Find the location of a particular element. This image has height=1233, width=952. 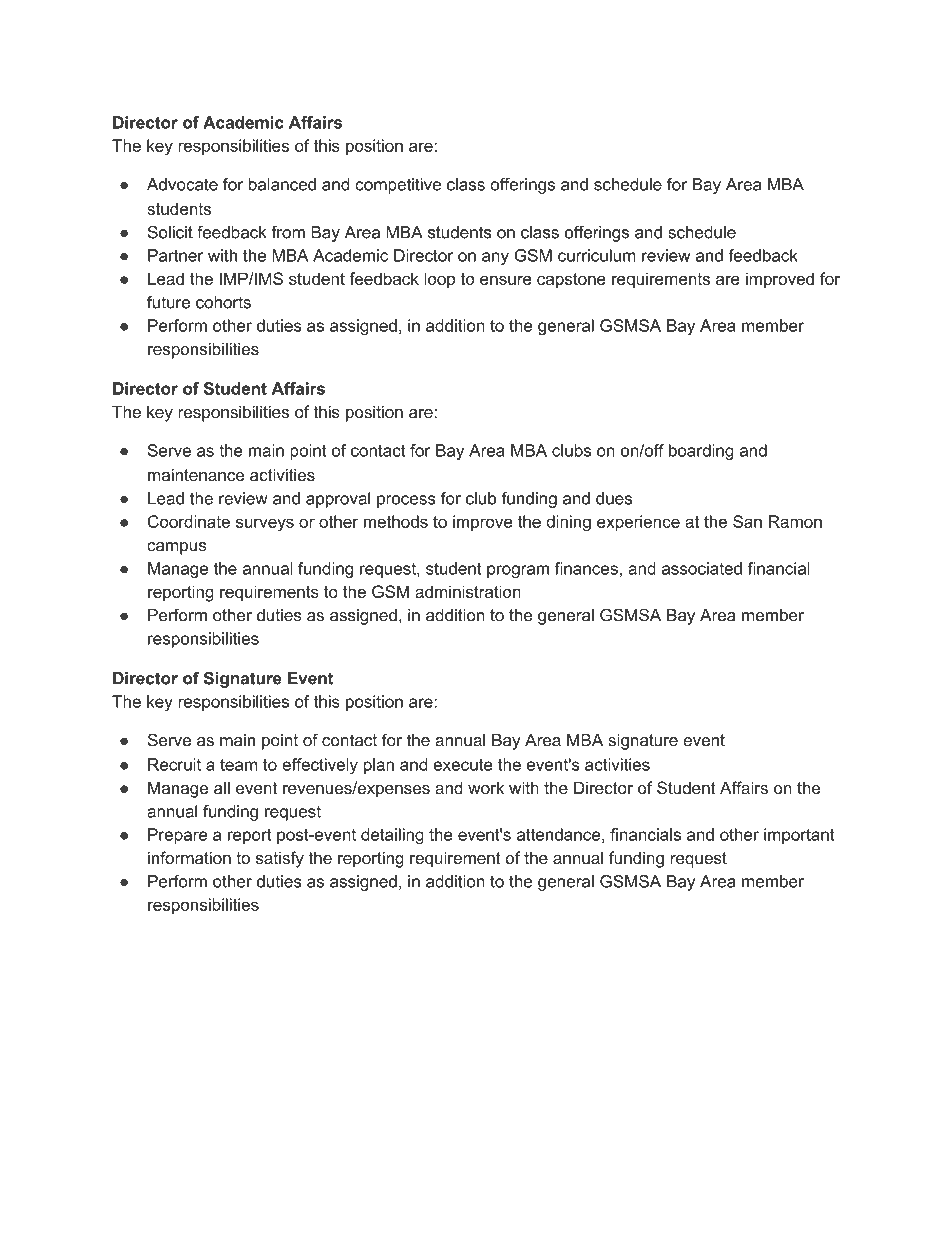

detailing is located at coordinates (392, 836).
